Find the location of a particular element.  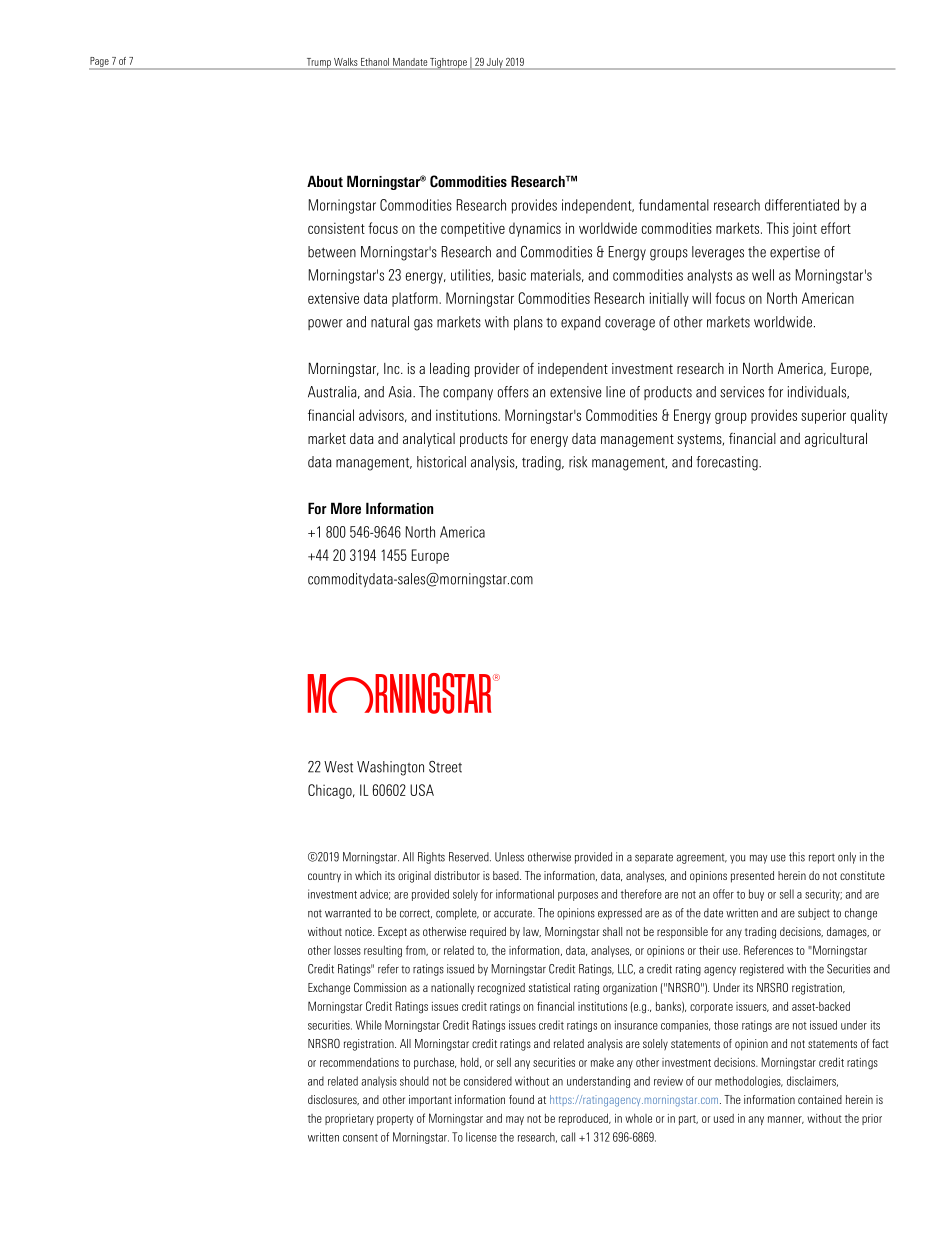

Ethanol is located at coordinates (375, 62).
